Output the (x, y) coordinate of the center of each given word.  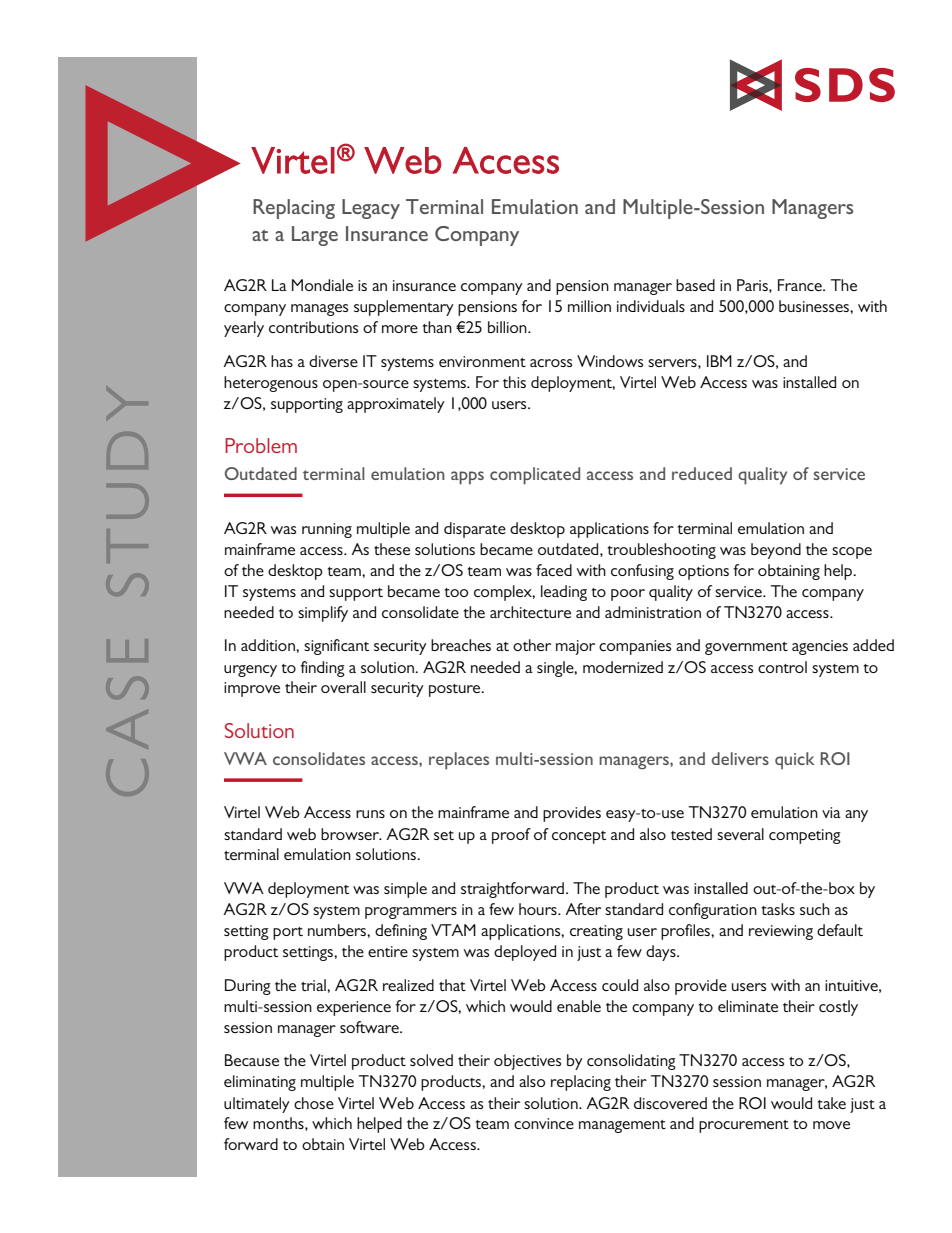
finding (322, 669)
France (801, 285)
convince (544, 1123)
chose (314, 1103)
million (589, 306)
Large (315, 236)
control (782, 667)
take (832, 1103)
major (575, 647)
